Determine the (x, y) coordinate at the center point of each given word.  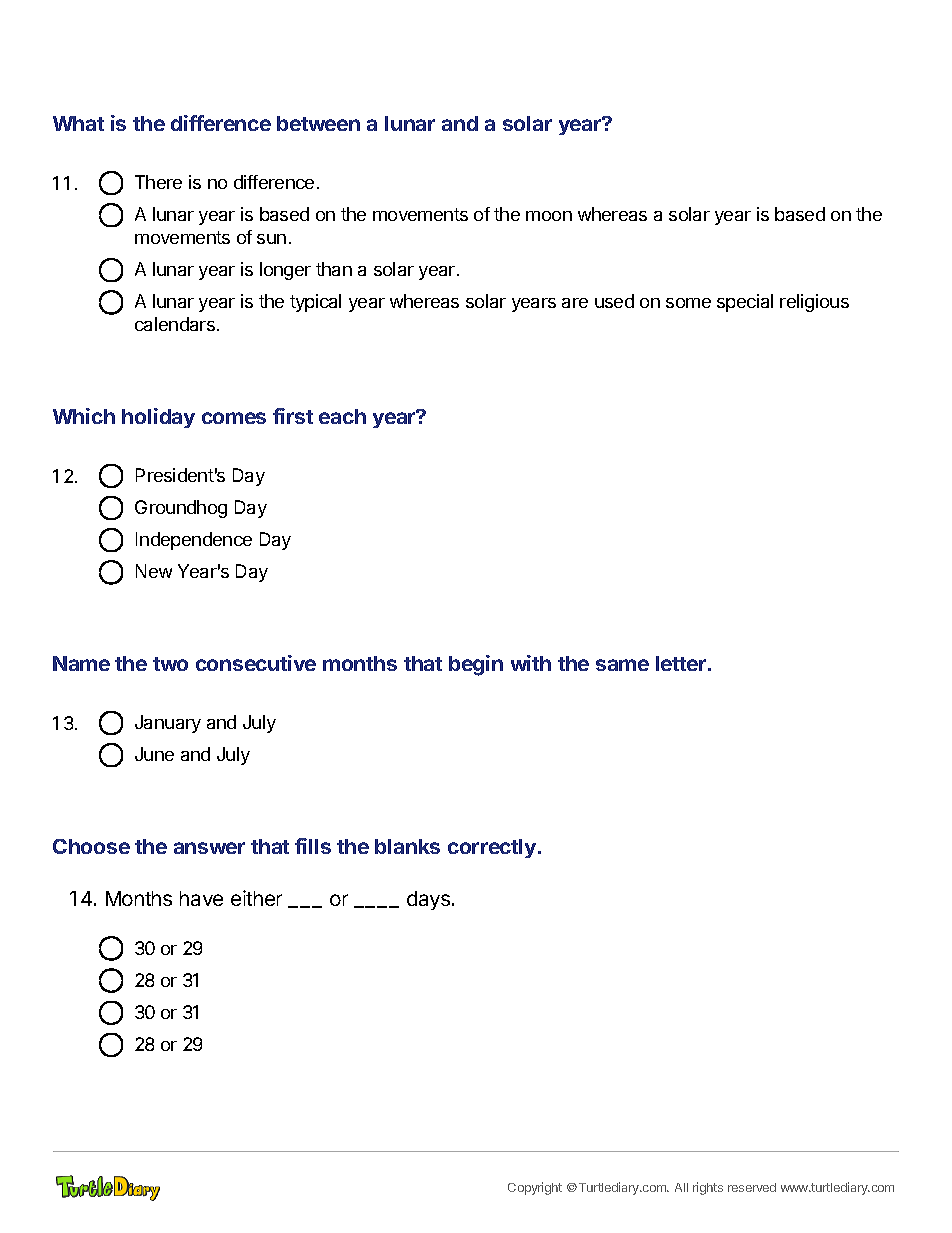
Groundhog (181, 509)
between (318, 123)
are (575, 303)
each (342, 416)
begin (476, 665)
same (622, 665)
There (158, 182)
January (168, 724)
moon (549, 216)
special (745, 303)
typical (315, 303)
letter (682, 663)
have (201, 898)
